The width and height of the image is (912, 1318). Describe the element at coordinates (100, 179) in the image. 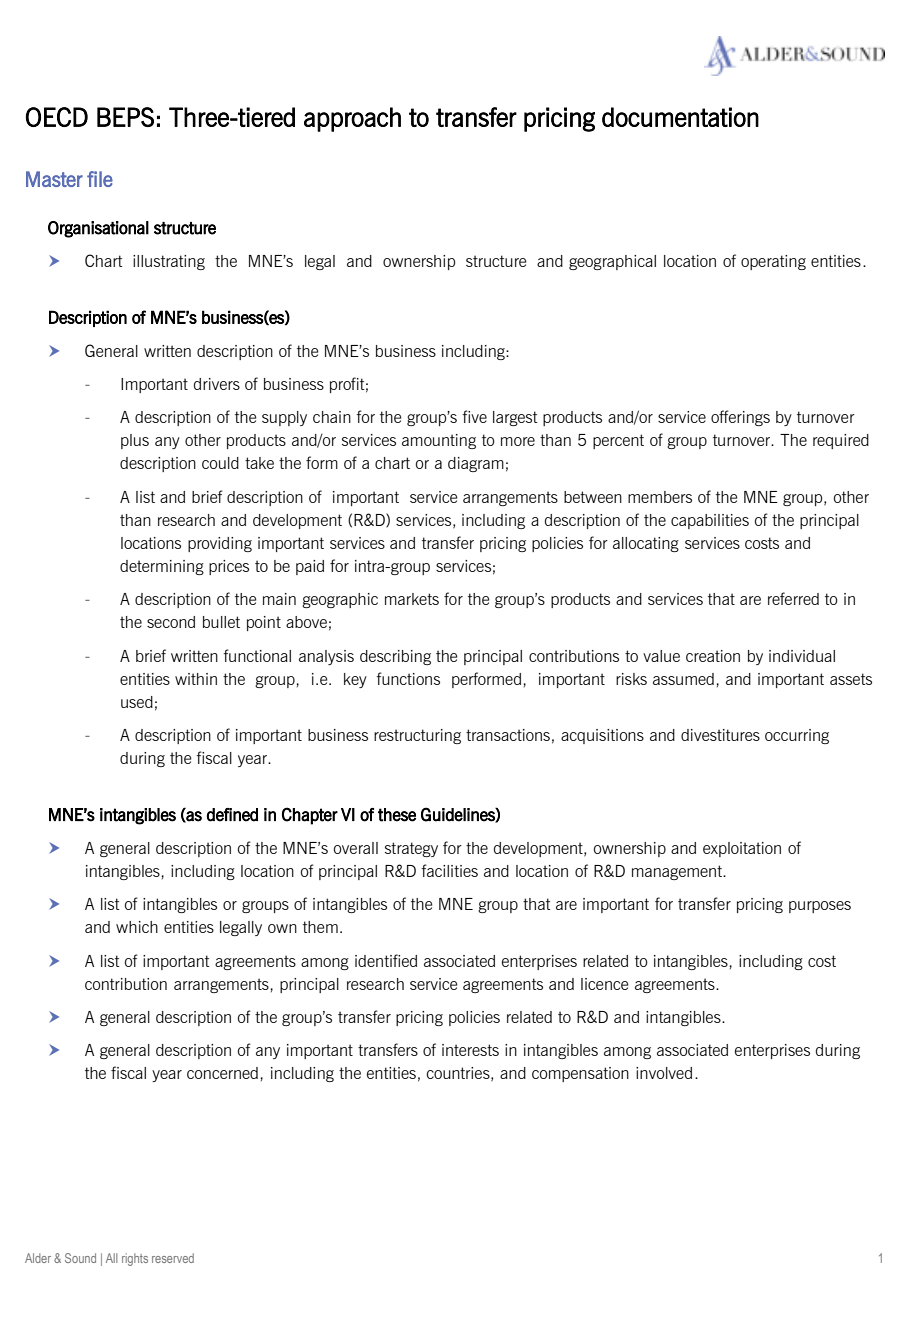

I see `file` at that location.
